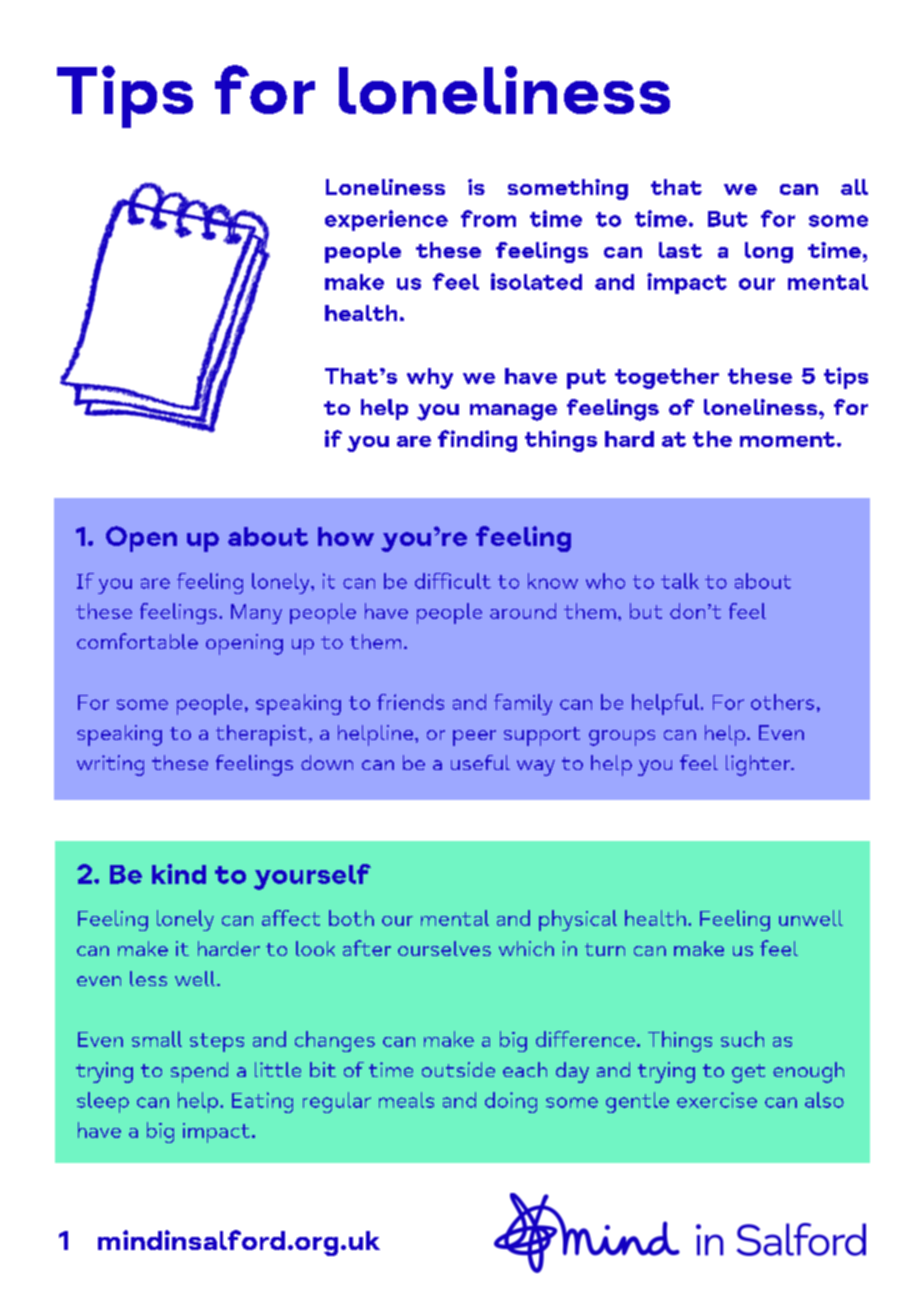  I want to click on experience, so click(386, 220).
